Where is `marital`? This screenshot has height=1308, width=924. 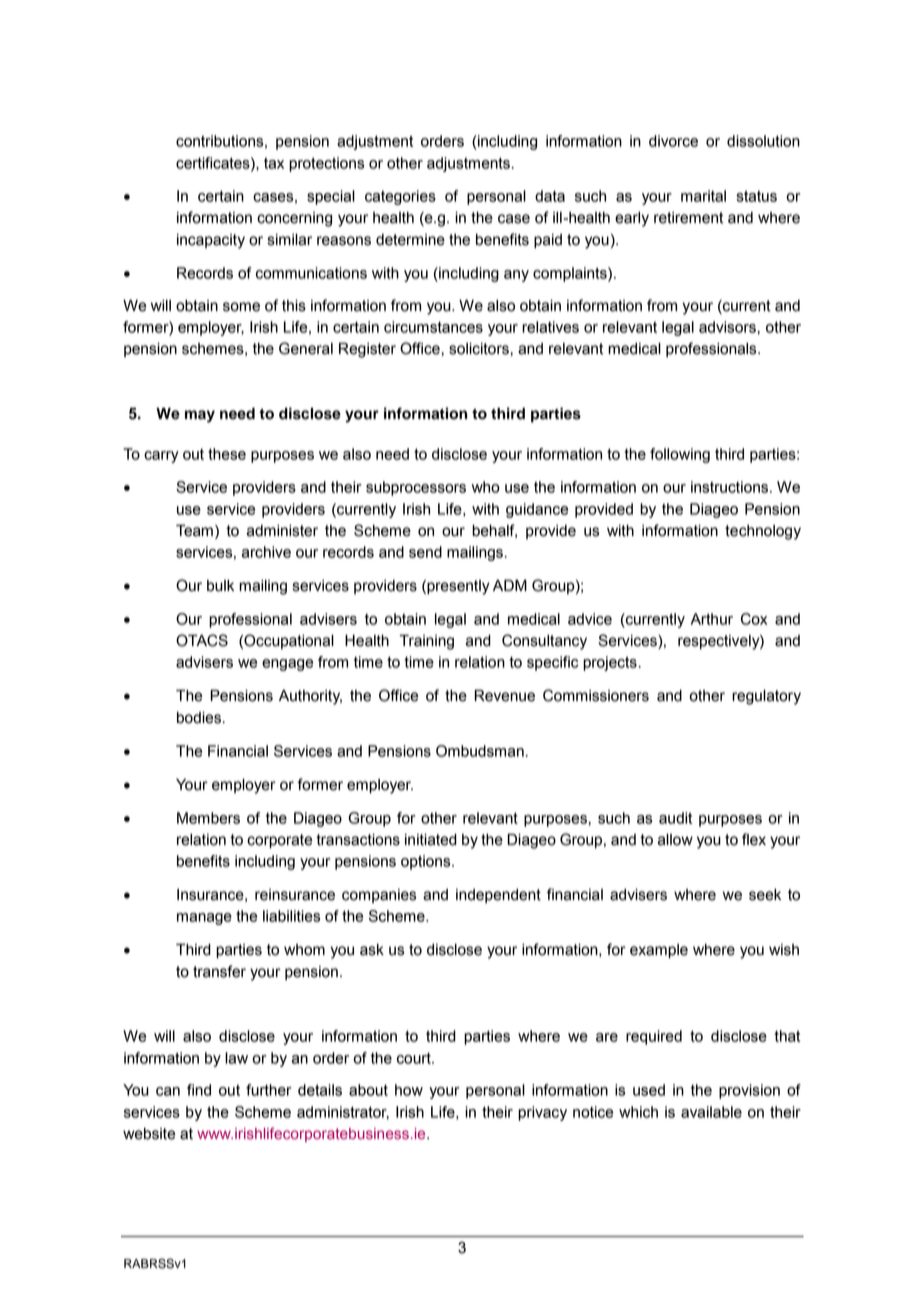 marital is located at coordinates (703, 196).
